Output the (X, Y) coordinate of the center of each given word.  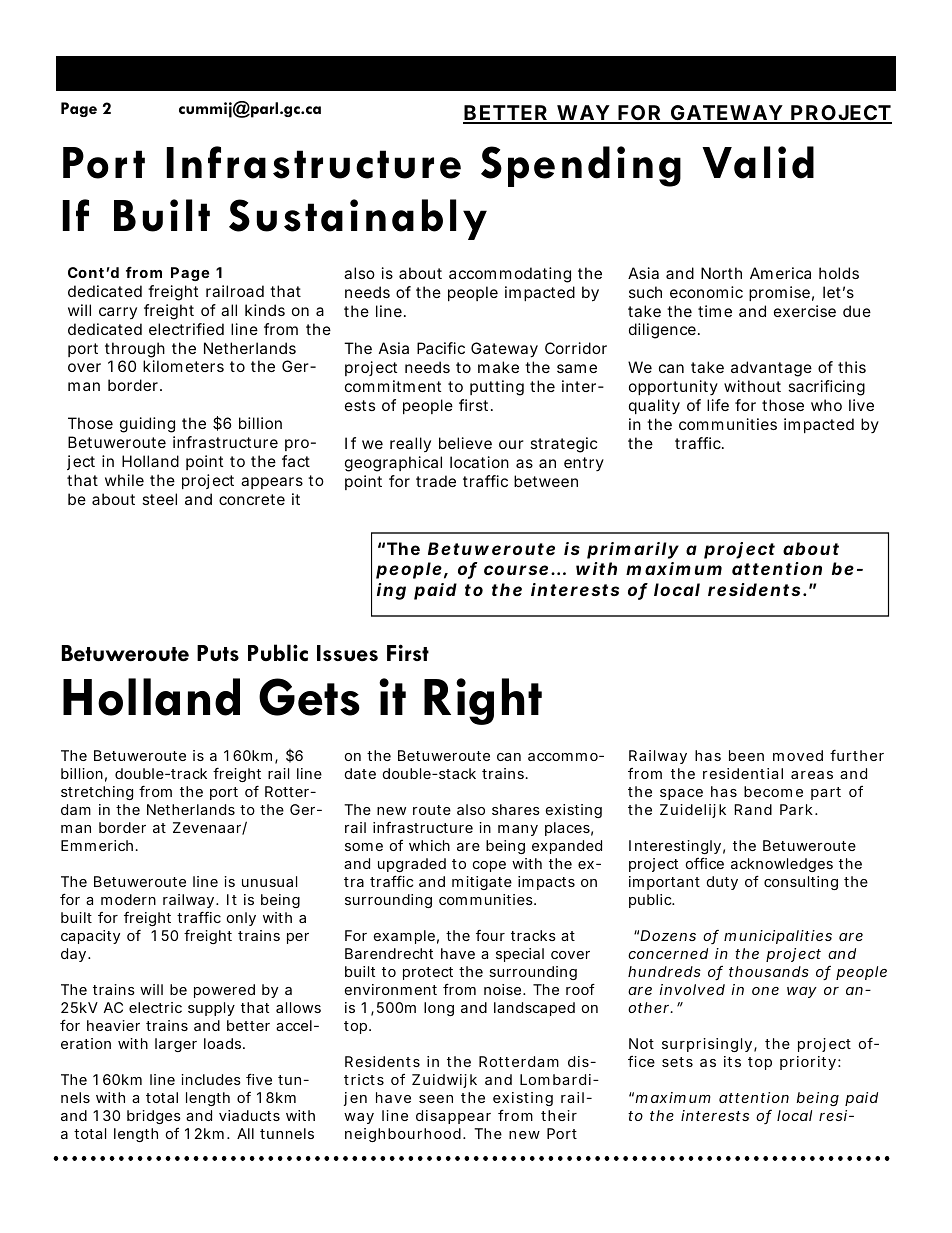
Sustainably (358, 219)
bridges (154, 1117)
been (746, 755)
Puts (218, 653)
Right (483, 701)
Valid (758, 162)
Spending (581, 166)
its (732, 1061)
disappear (453, 1117)
